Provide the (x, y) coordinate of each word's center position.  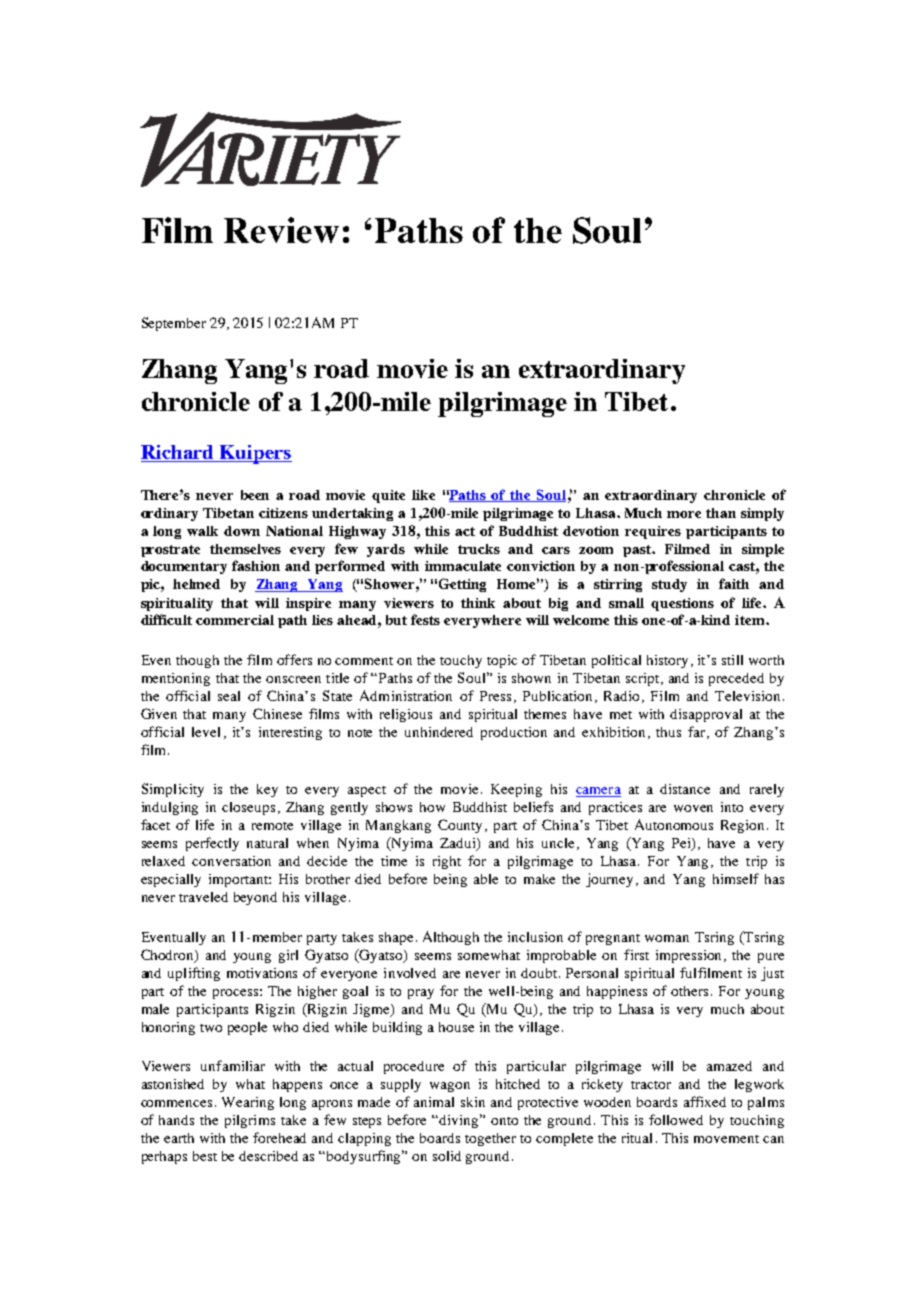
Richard (178, 453)
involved (410, 973)
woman (667, 938)
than (721, 513)
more (684, 514)
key (267, 790)
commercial (235, 620)
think (478, 603)
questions (682, 604)
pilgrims (250, 1121)
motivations (262, 973)
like (423, 495)
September (174, 324)
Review (281, 230)
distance (685, 789)
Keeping (516, 790)
